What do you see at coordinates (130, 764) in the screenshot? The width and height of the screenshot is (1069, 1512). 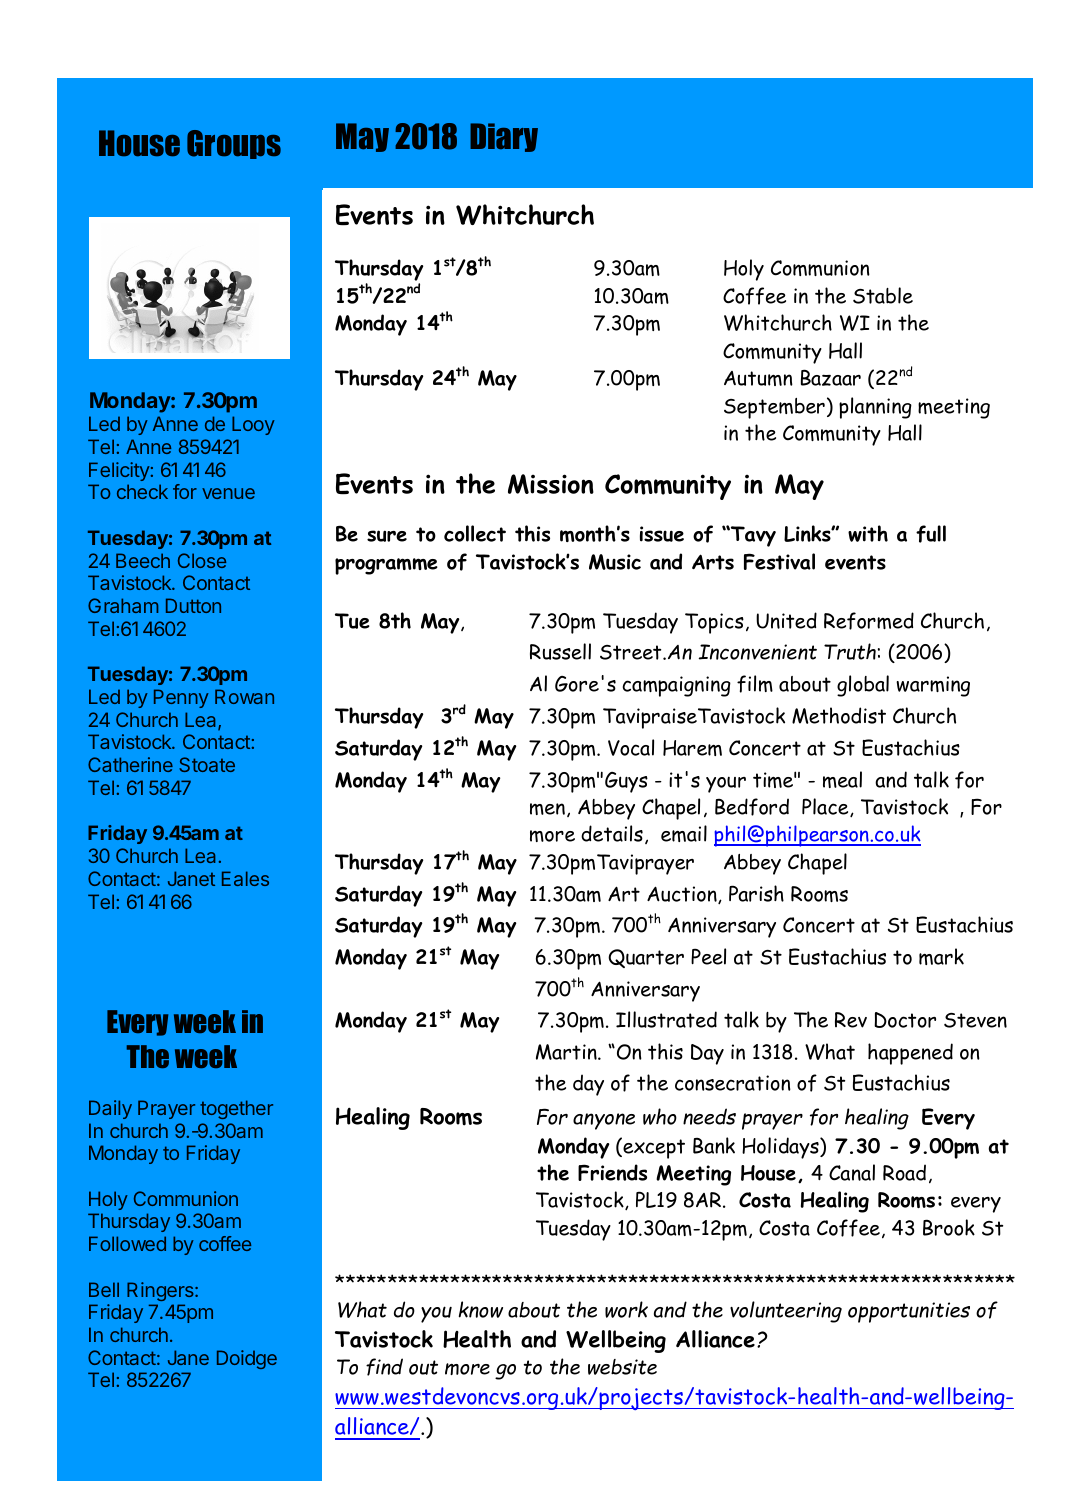 I see `Catherine` at bounding box center [130, 764].
